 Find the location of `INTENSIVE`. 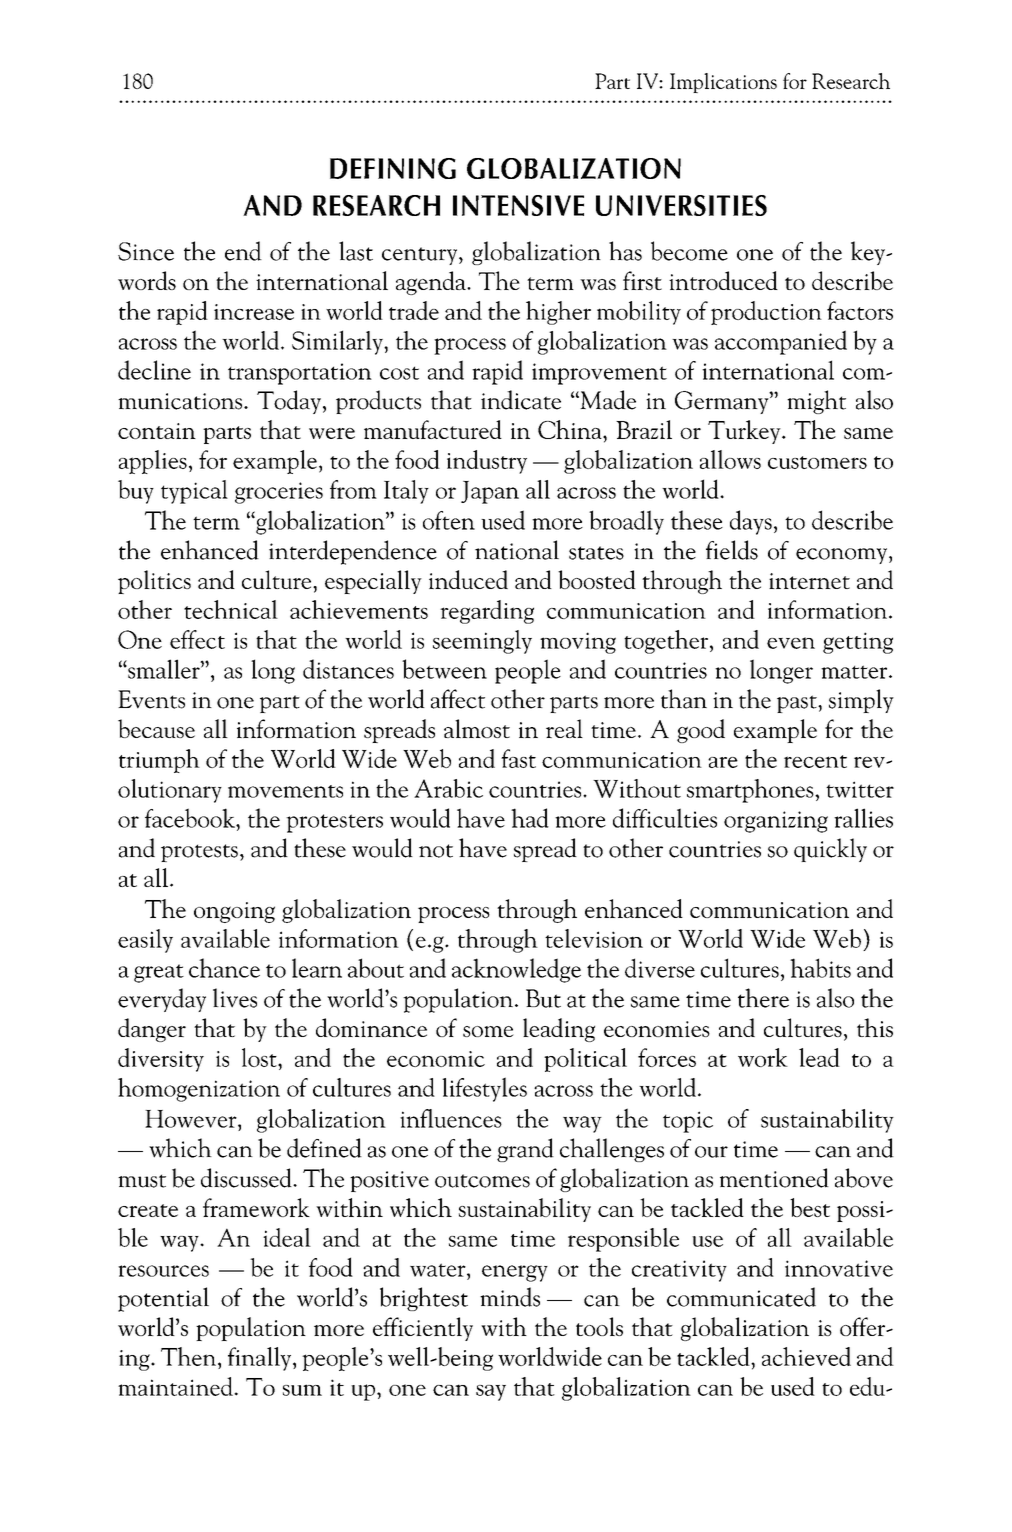

INTENSIVE is located at coordinates (518, 205).
